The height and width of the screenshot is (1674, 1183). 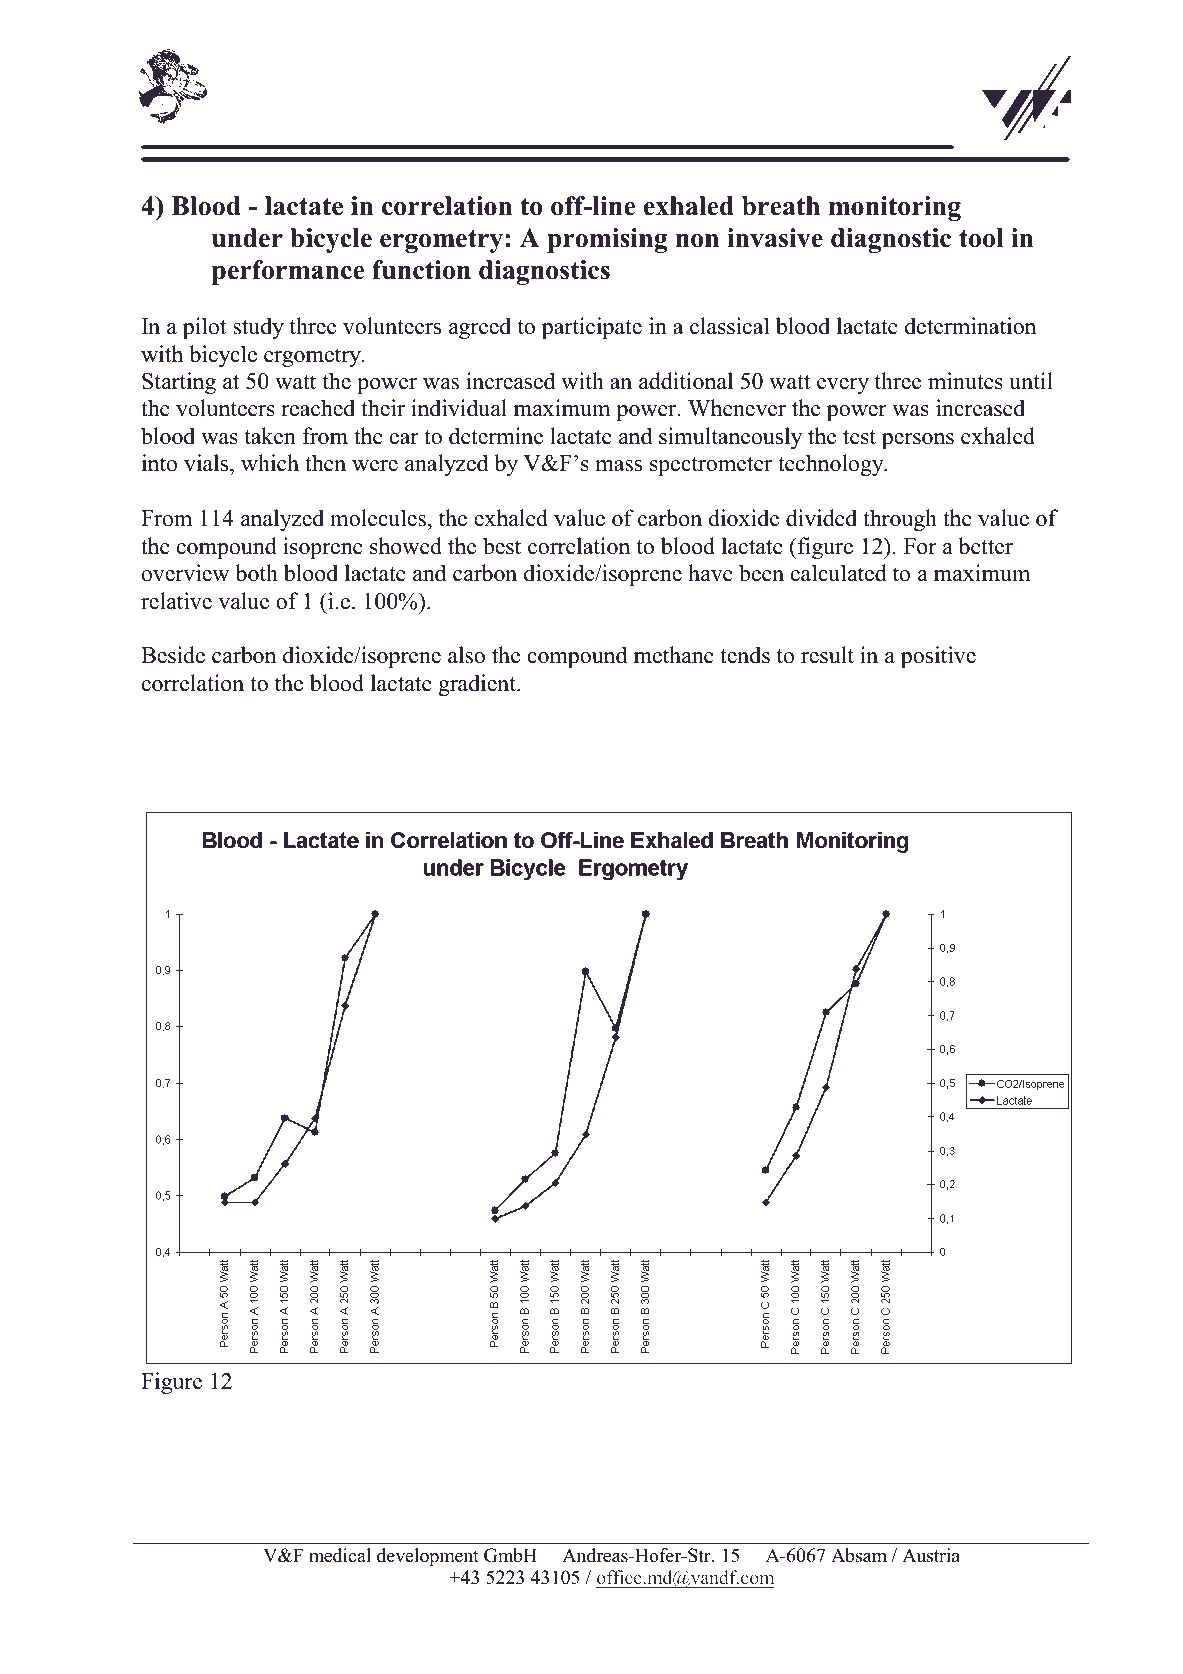 I want to click on gradient, so click(x=478, y=685).
